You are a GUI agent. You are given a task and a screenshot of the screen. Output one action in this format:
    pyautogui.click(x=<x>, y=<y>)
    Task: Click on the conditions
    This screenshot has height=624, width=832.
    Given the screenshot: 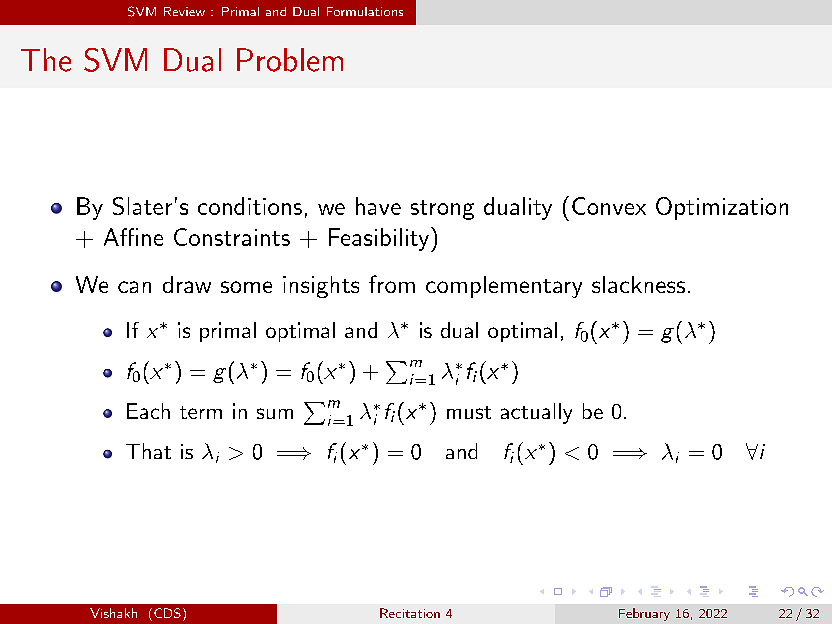 What is the action you would take?
    pyautogui.click(x=250, y=206)
